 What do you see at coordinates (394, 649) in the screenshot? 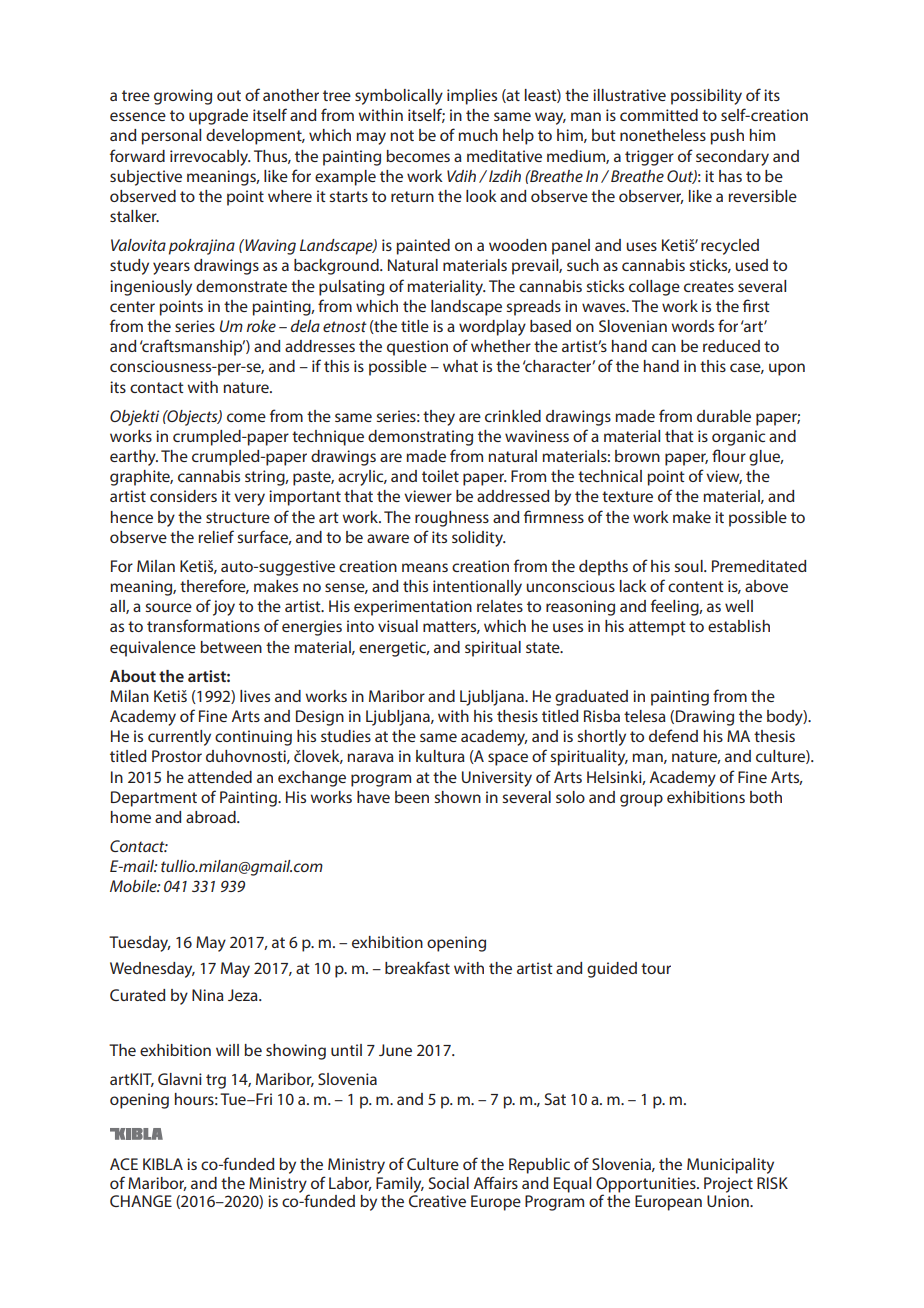
I see `energetic` at bounding box center [394, 649].
